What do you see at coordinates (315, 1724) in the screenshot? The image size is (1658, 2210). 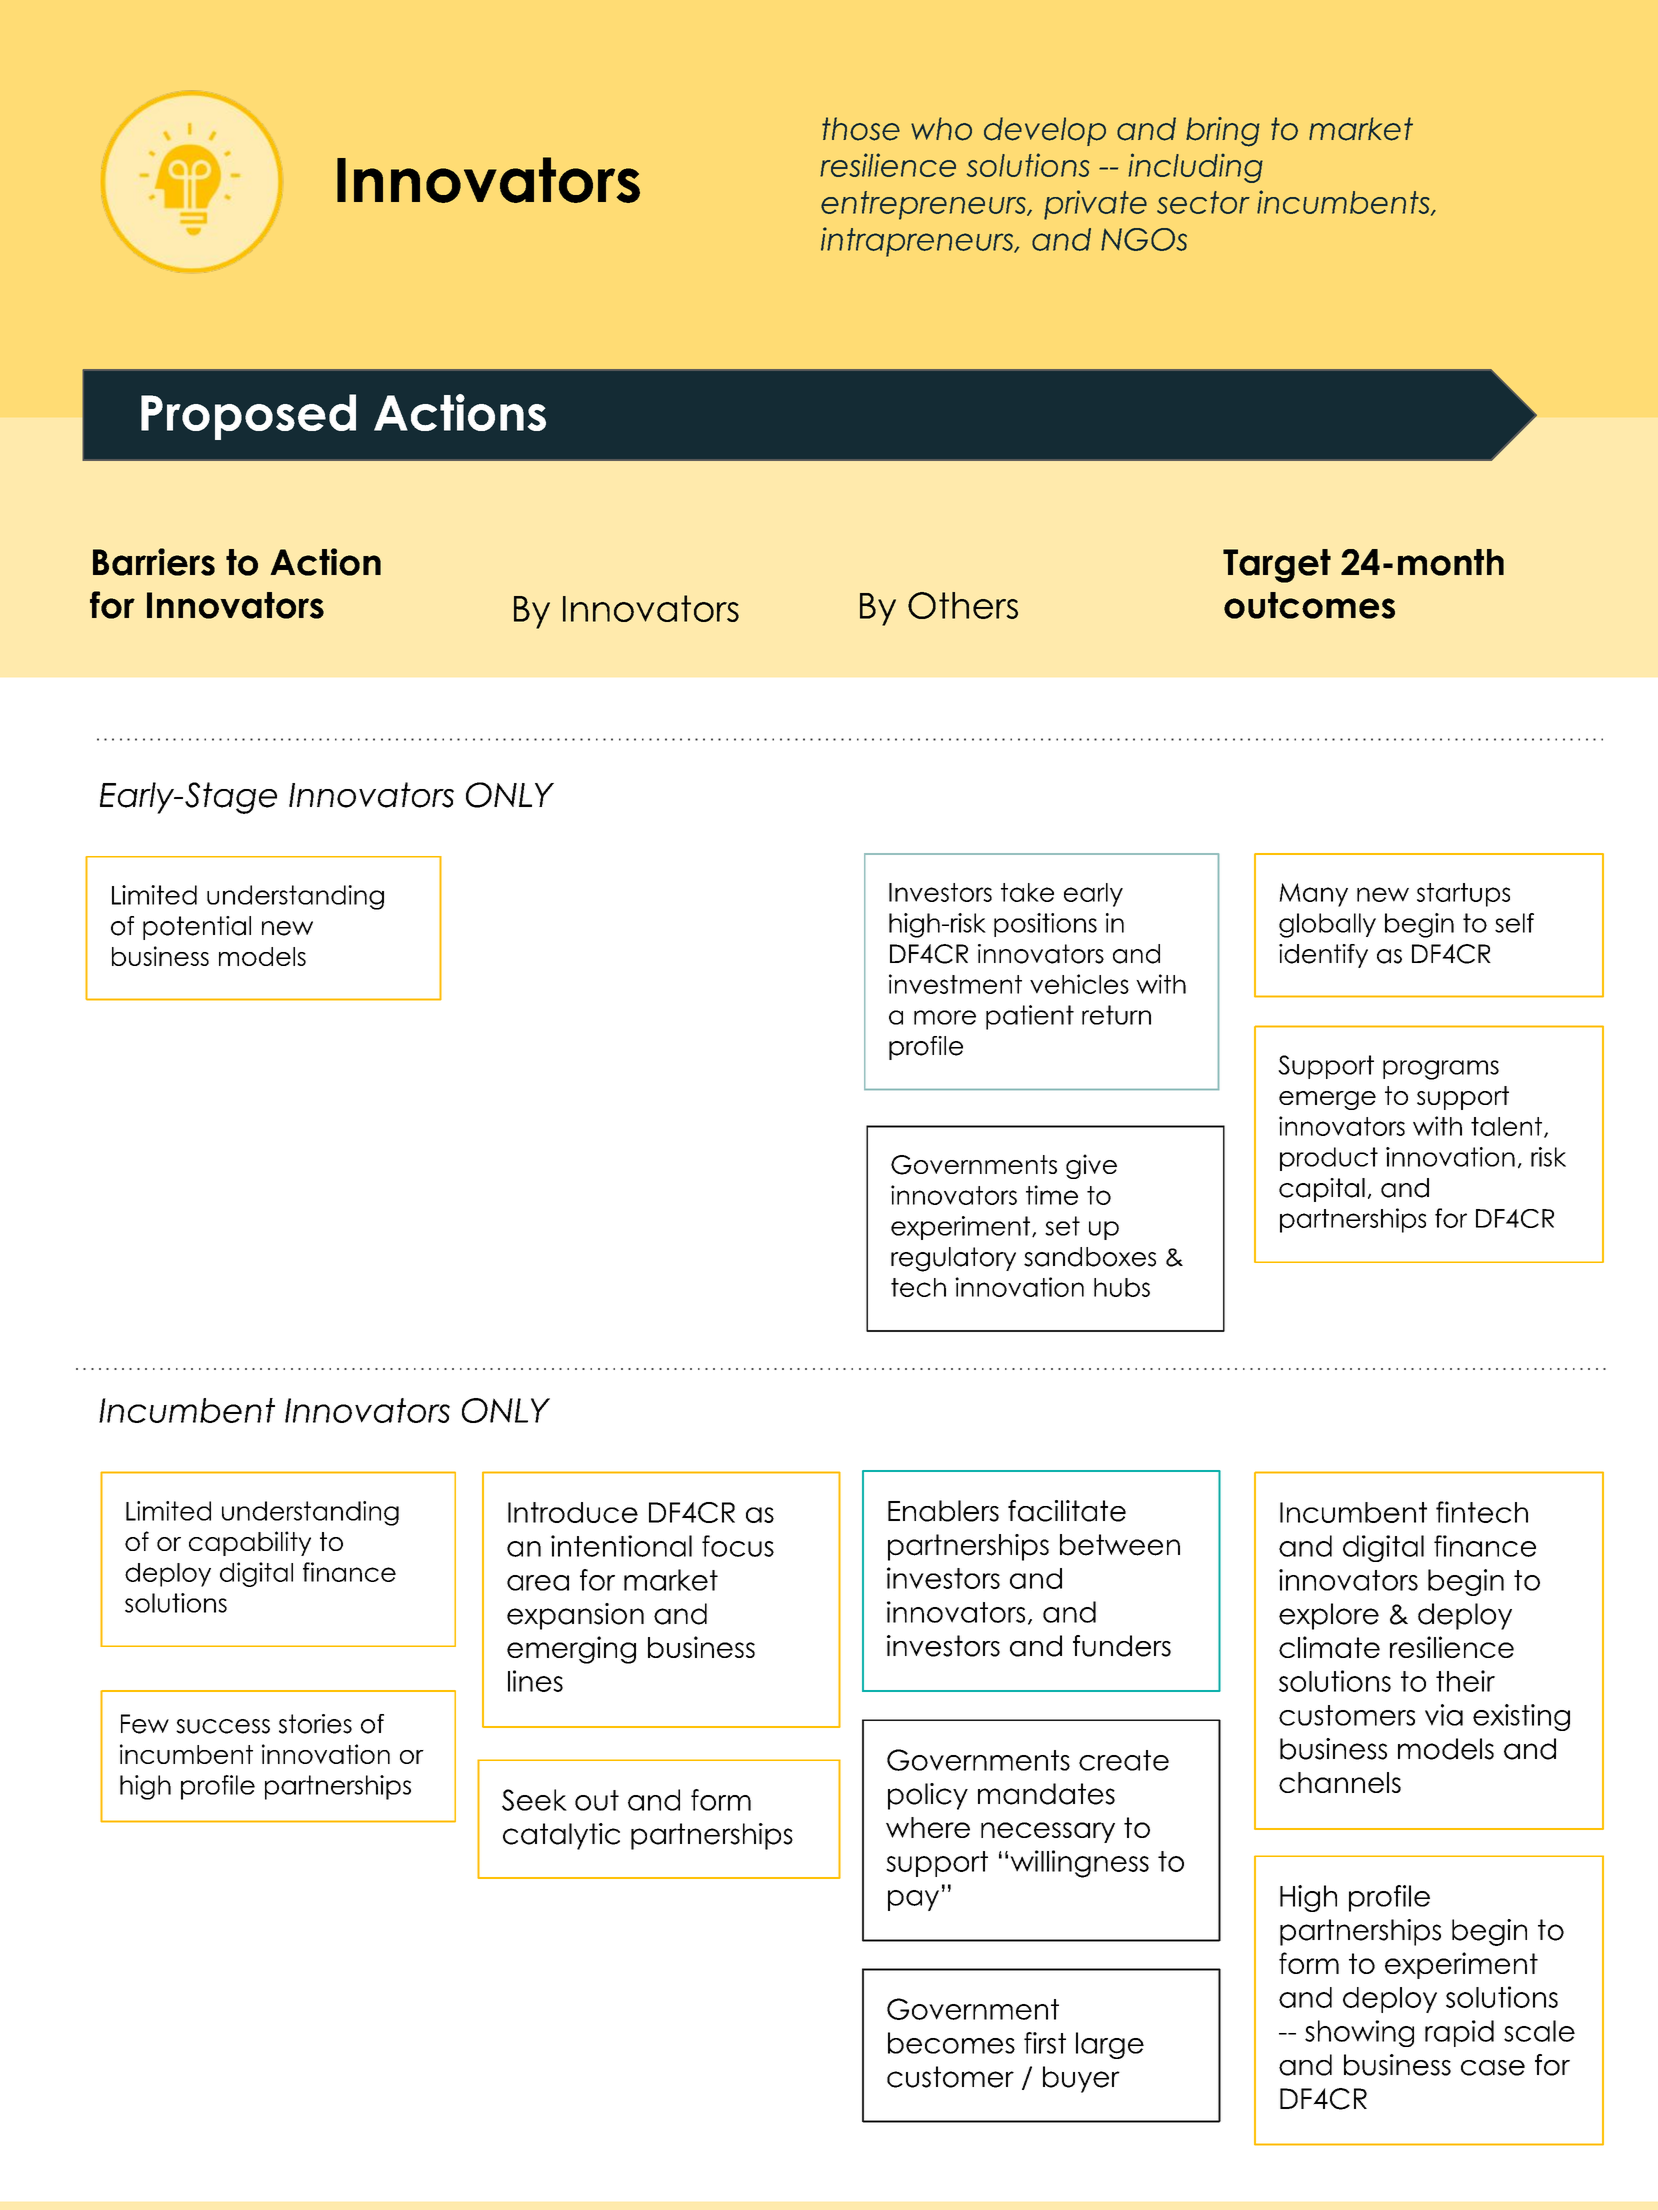 I see `stories` at bounding box center [315, 1724].
